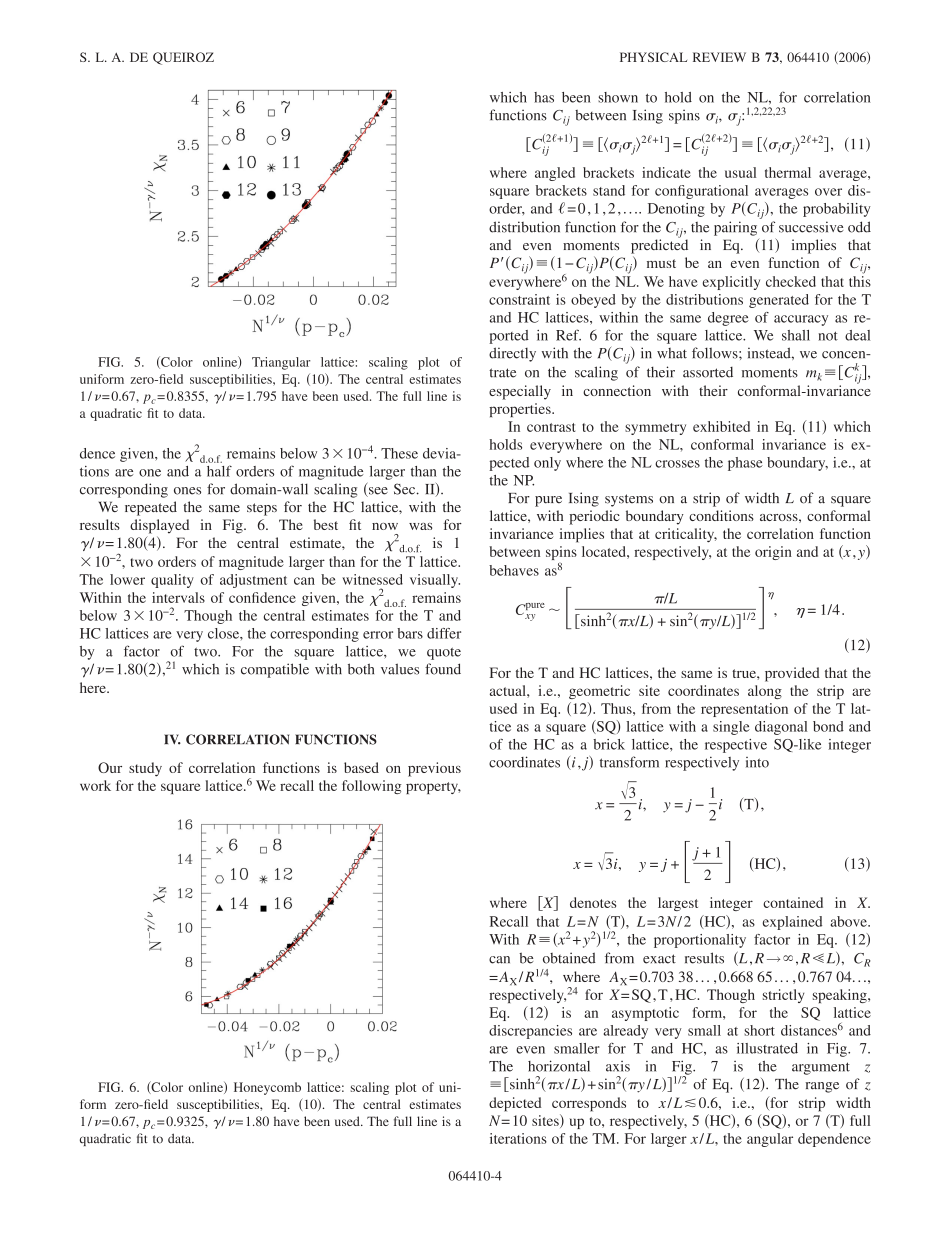 The width and height of the screenshot is (952, 1233). Describe the element at coordinates (521, 410) in the screenshot. I see `properties` at that location.
